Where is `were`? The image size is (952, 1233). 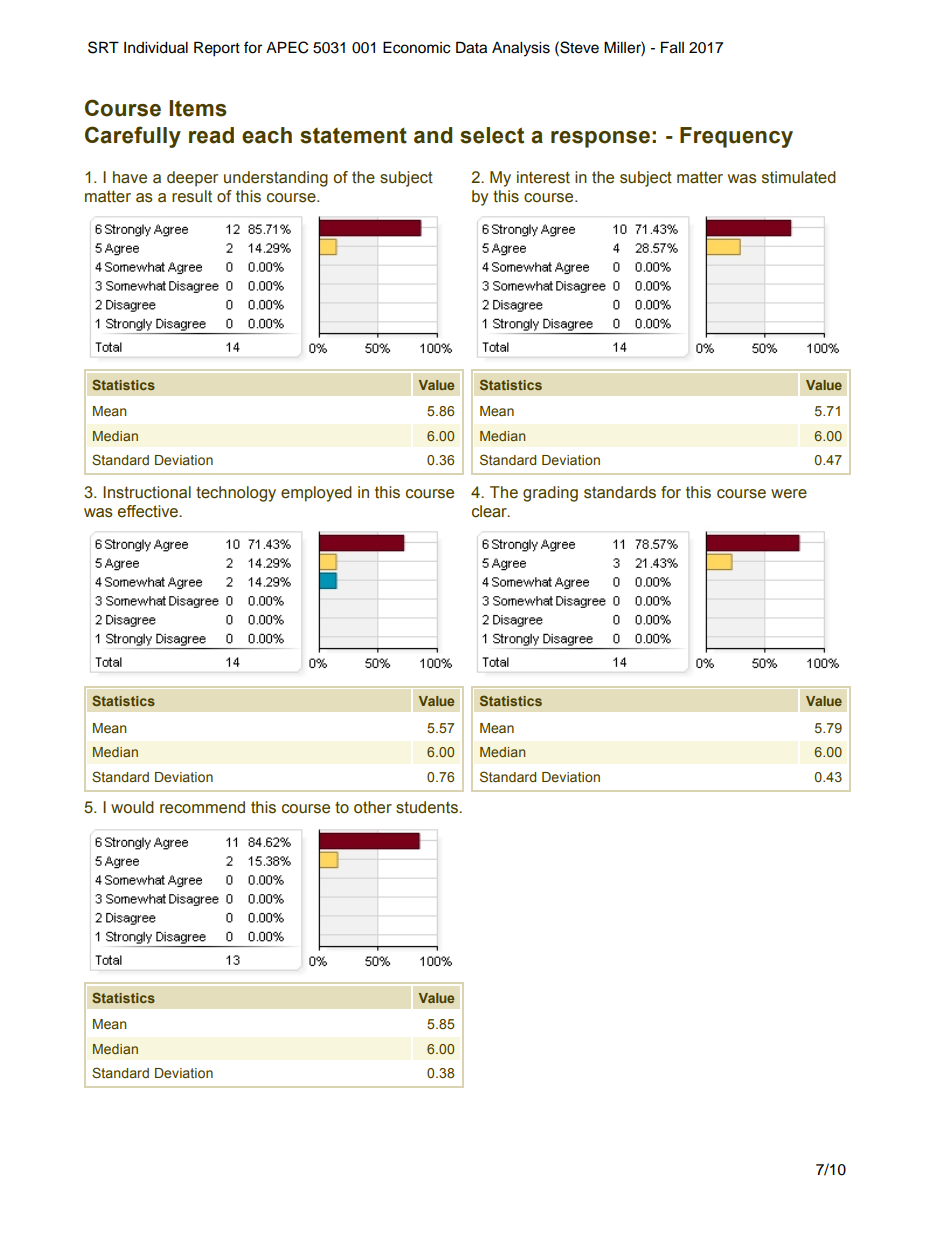 were is located at coordinates (789, 494).
